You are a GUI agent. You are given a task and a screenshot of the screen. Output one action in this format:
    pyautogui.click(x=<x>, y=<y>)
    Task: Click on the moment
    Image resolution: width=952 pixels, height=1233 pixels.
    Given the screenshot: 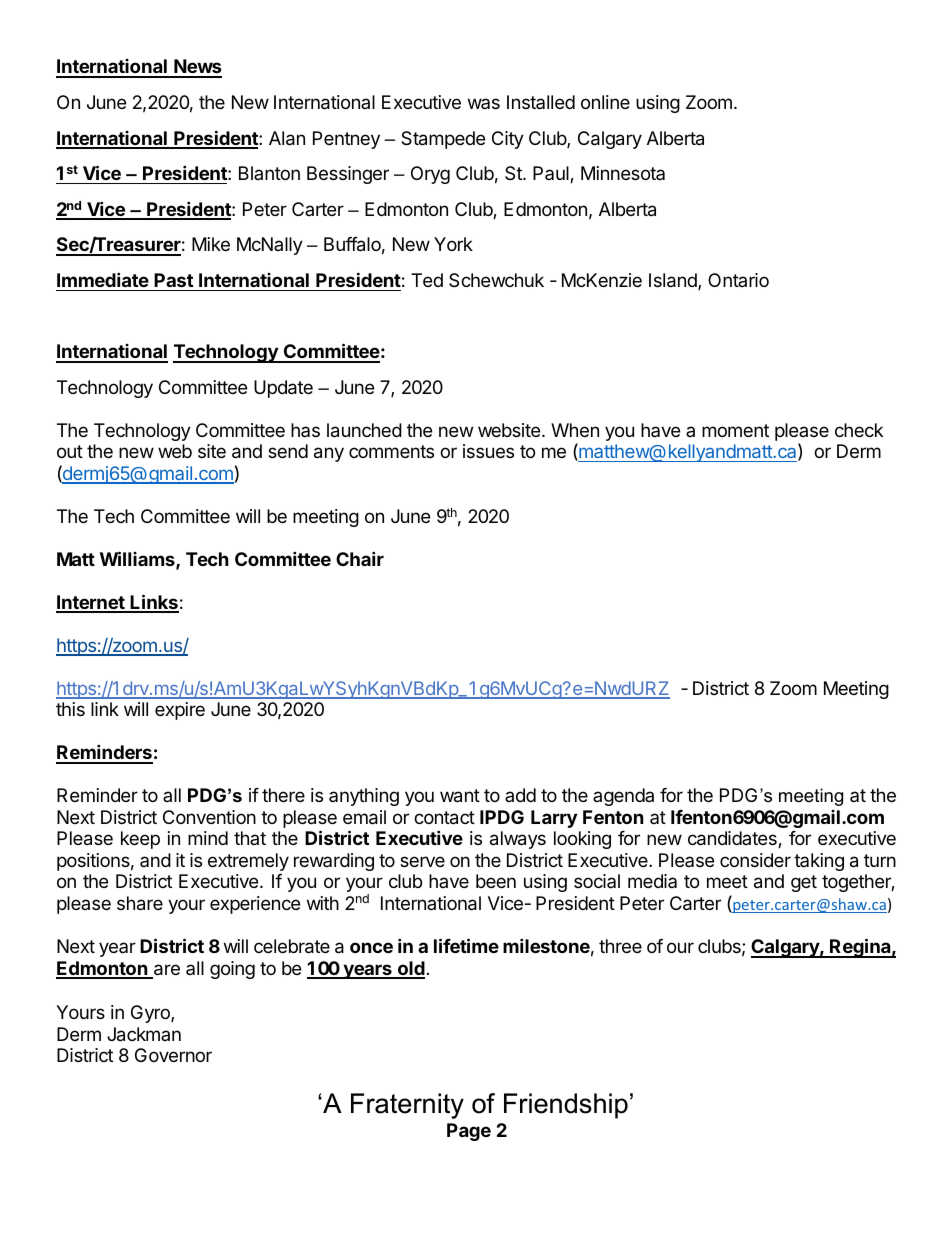 What is the action you would take?
    pyautogui.click(x=735, y=430)
